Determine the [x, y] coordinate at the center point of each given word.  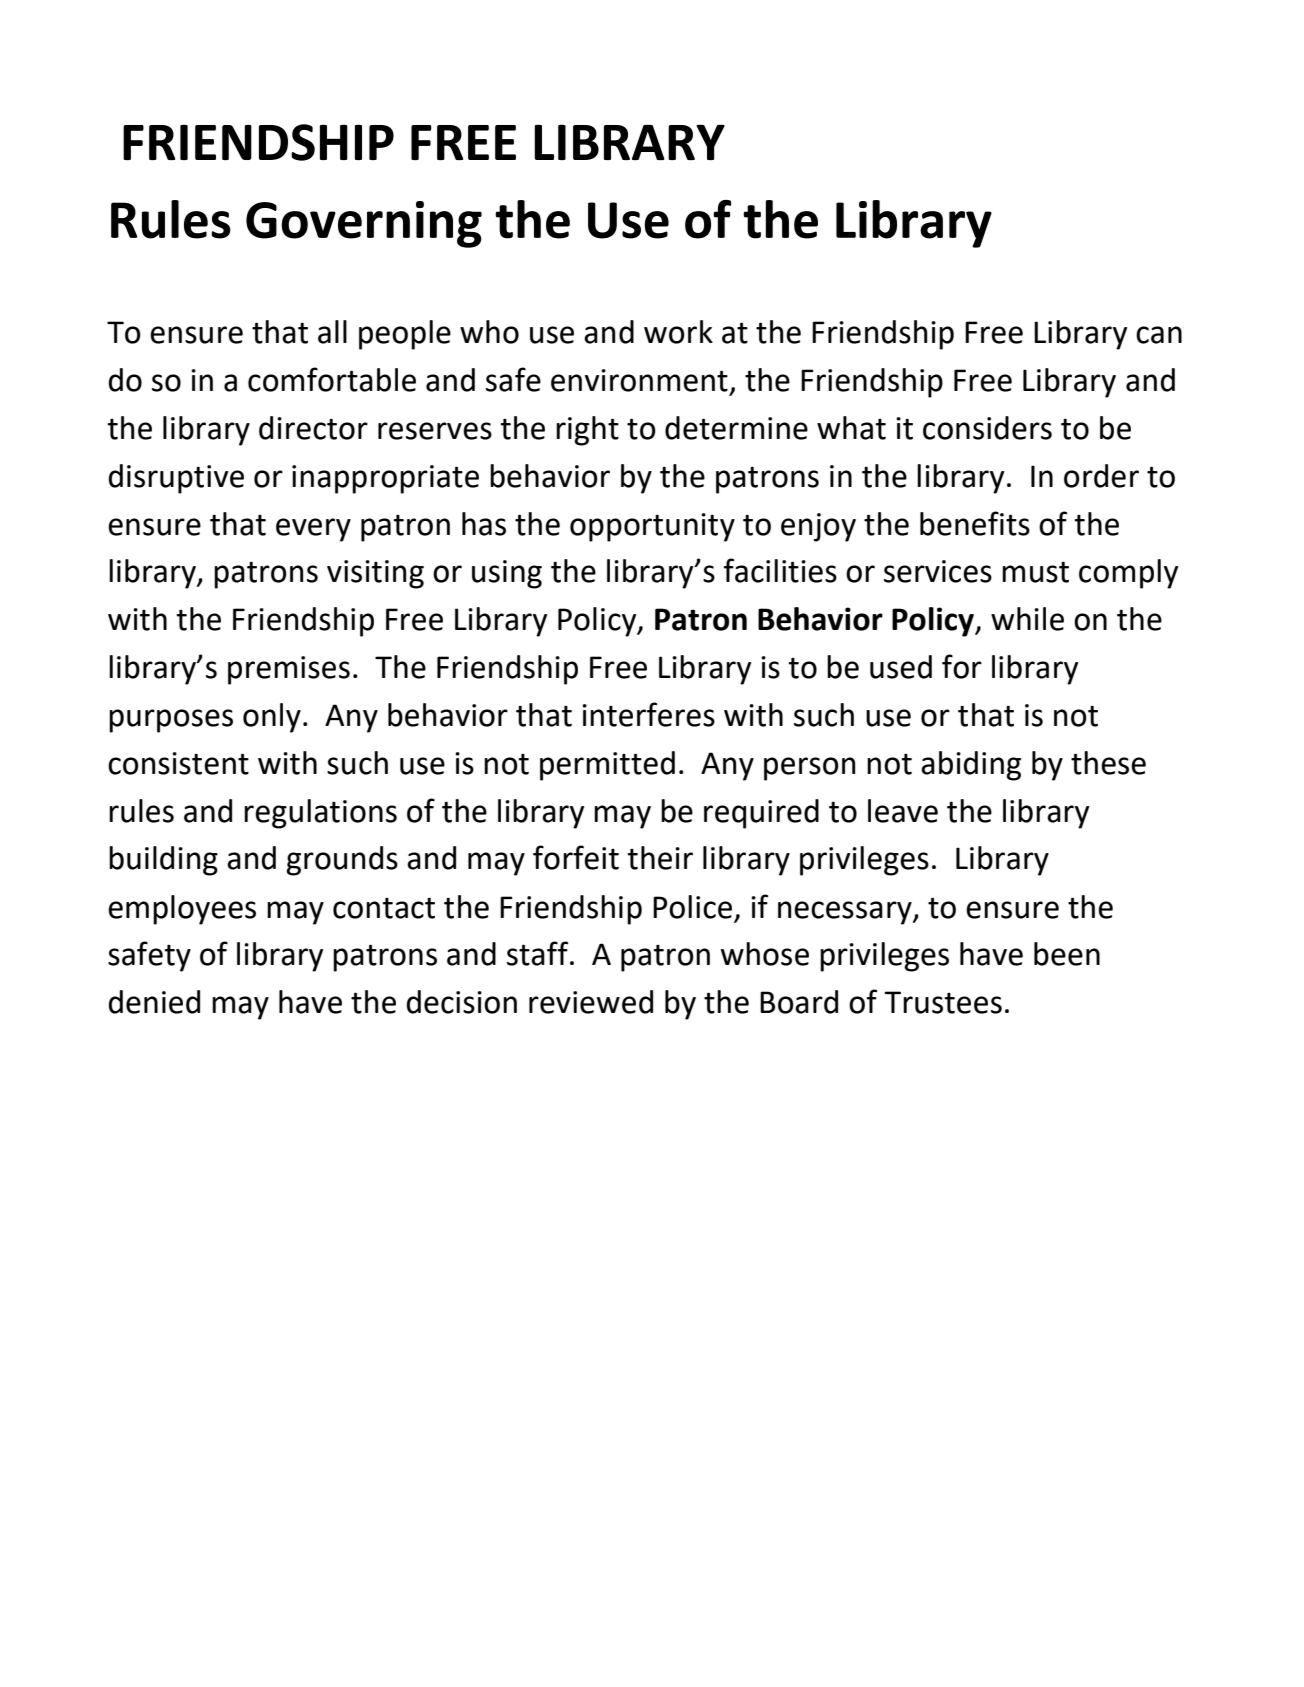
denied [154, 1002]
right [587, 431]
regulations [320, 814]
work [678, 332]
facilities [780, 570]
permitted [607, 766]
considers [987, 428]
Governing [364, 224]
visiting [375, 574]
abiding [971, 766]
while [1027, 619]
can [1159, 335]
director [313, 428]
